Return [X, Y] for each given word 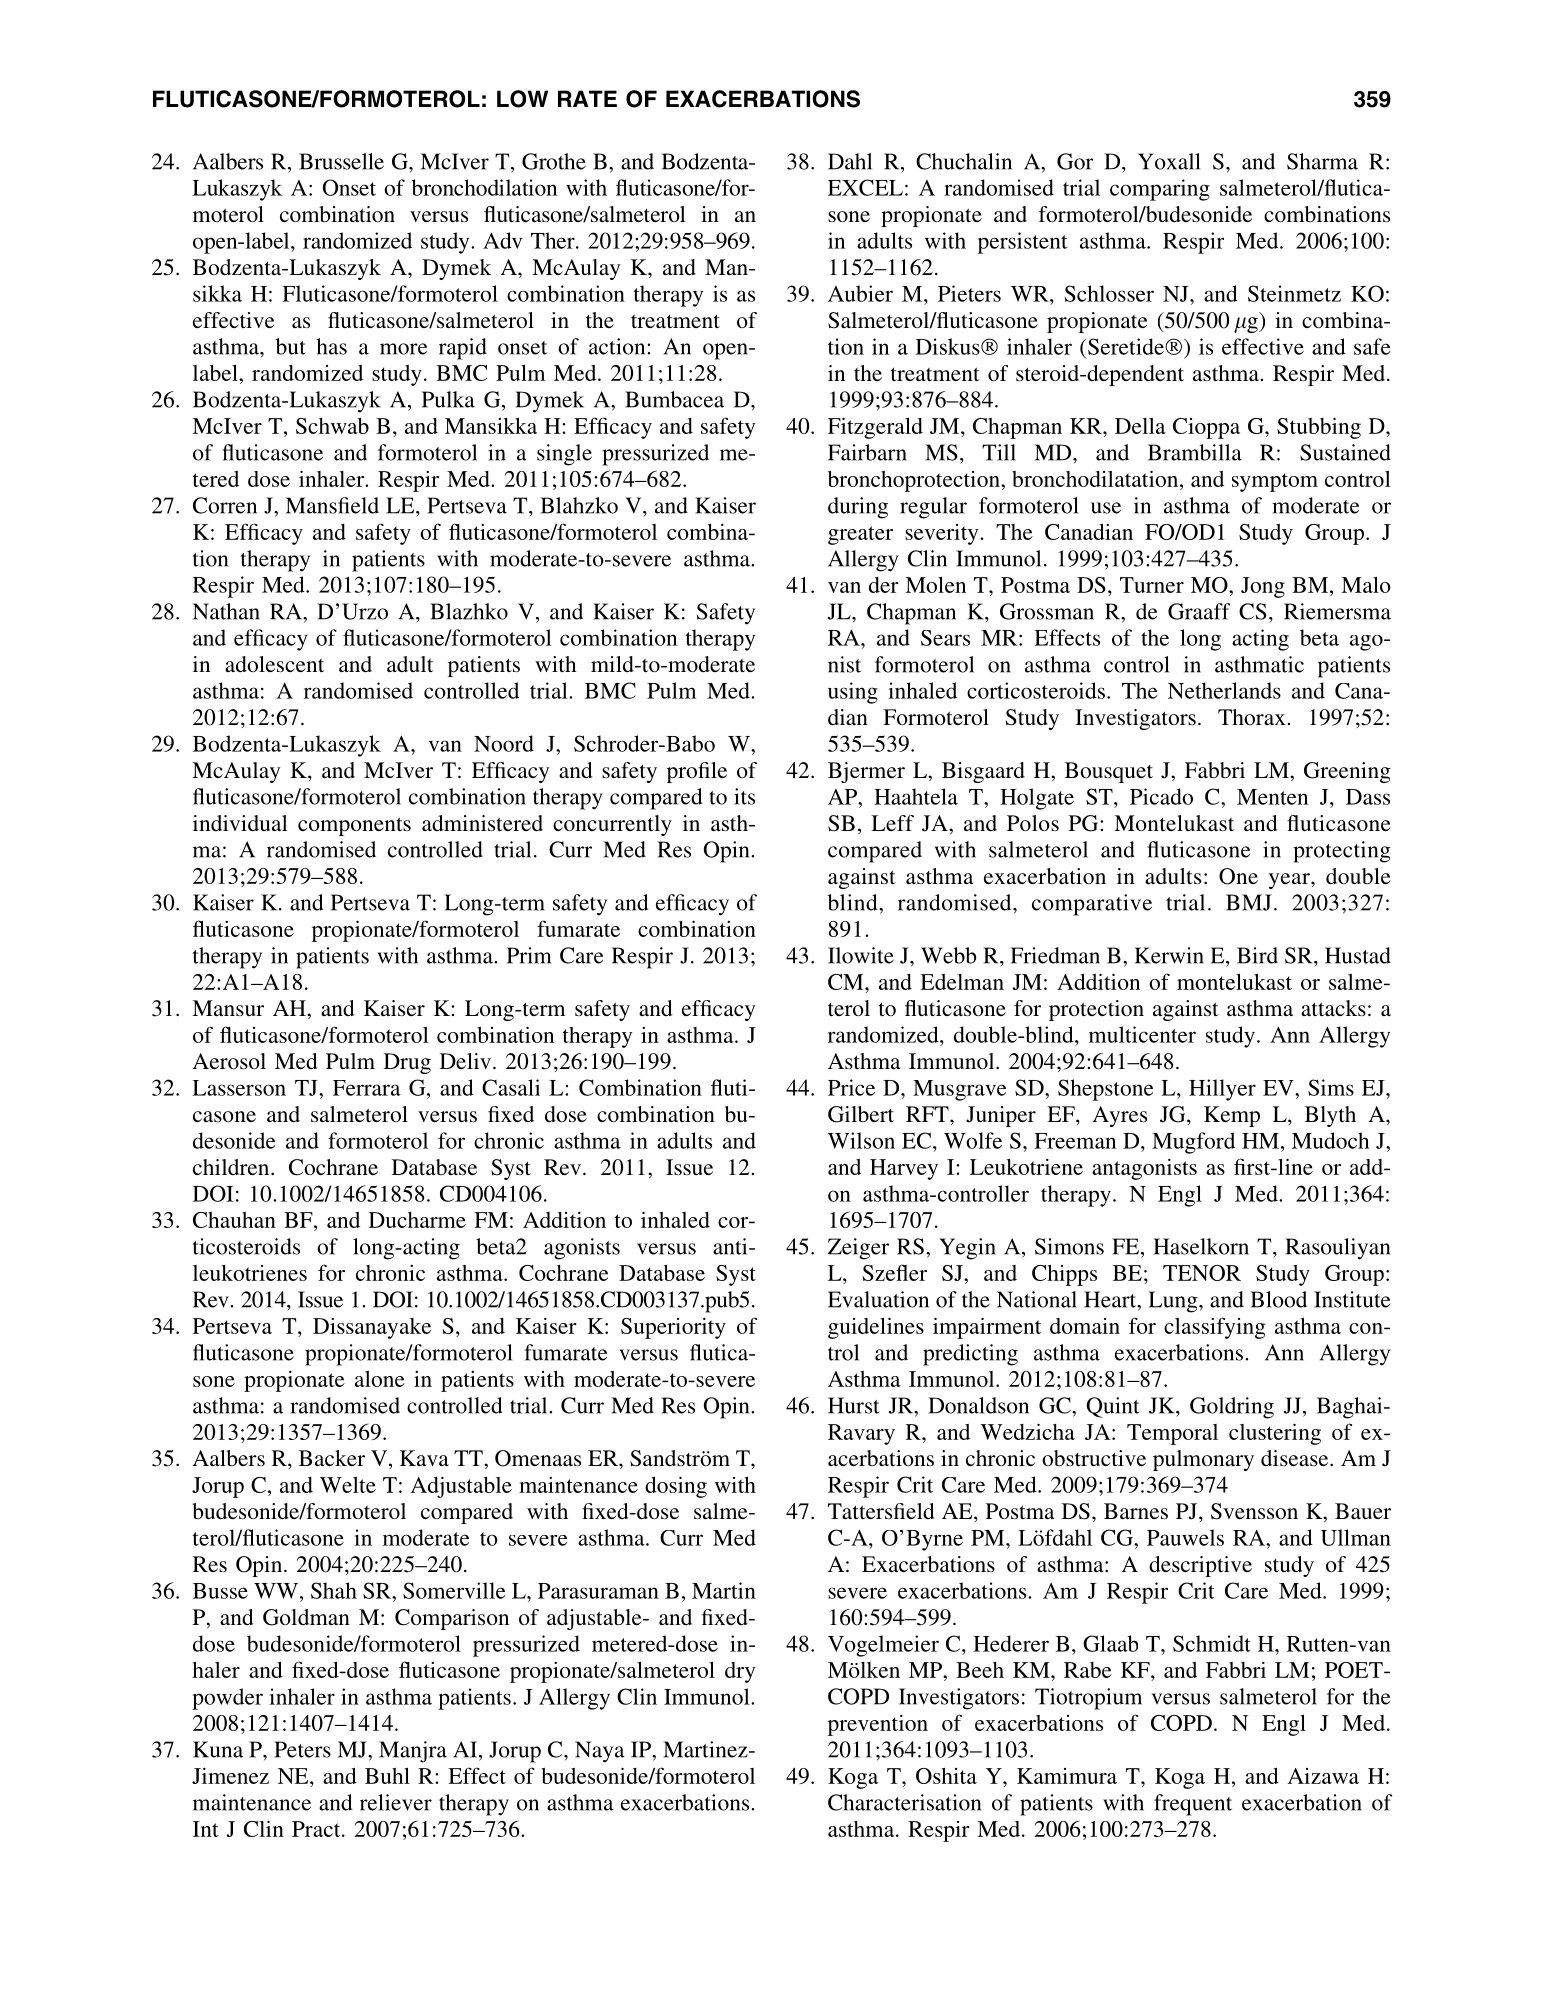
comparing [1160, 190]
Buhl [387, 1776]
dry [740, 1672]
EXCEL [865, 187]
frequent [1193, 1805]
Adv [502, 240]
